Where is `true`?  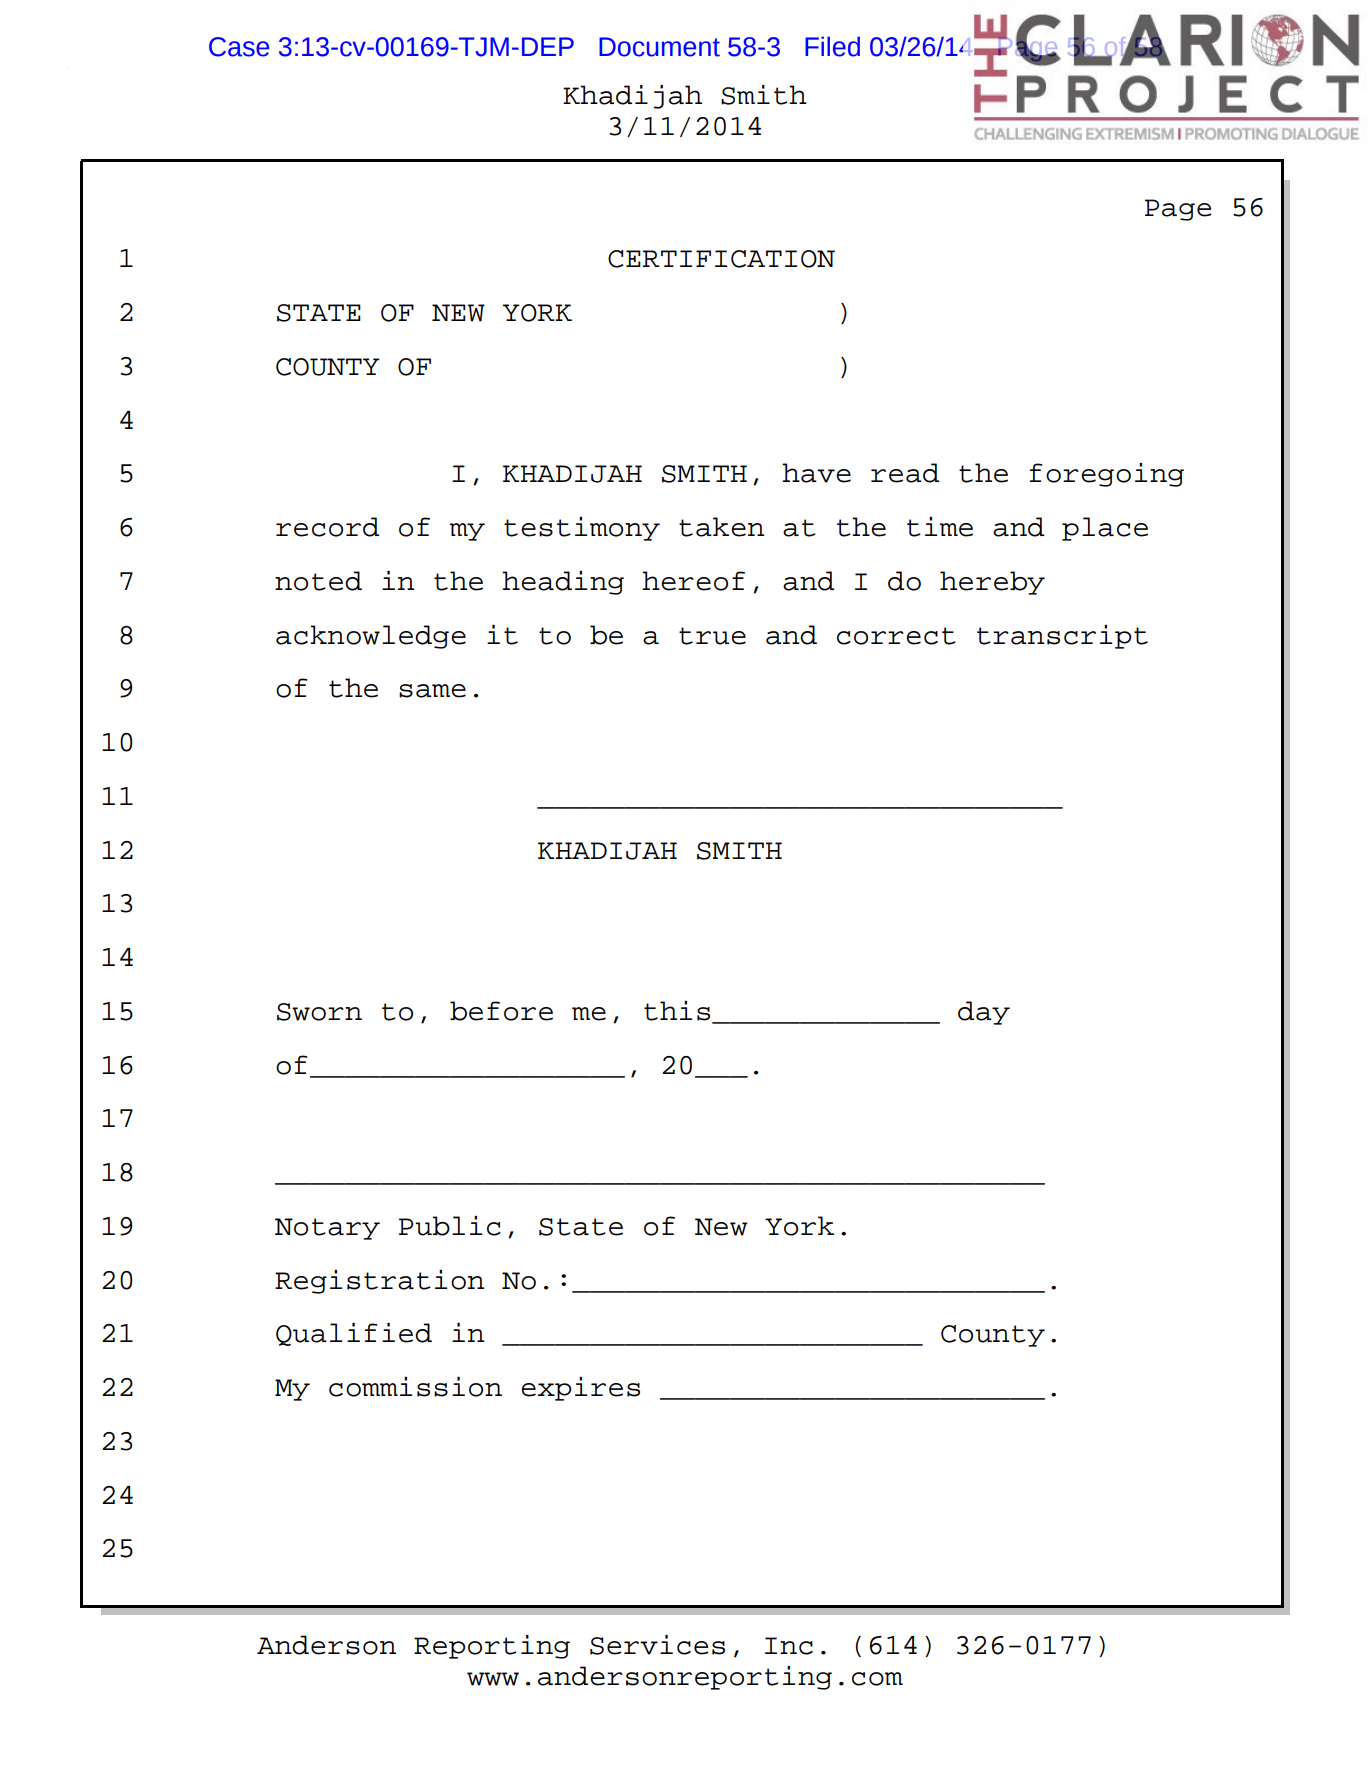 true is located at coordinates (712, 636).
